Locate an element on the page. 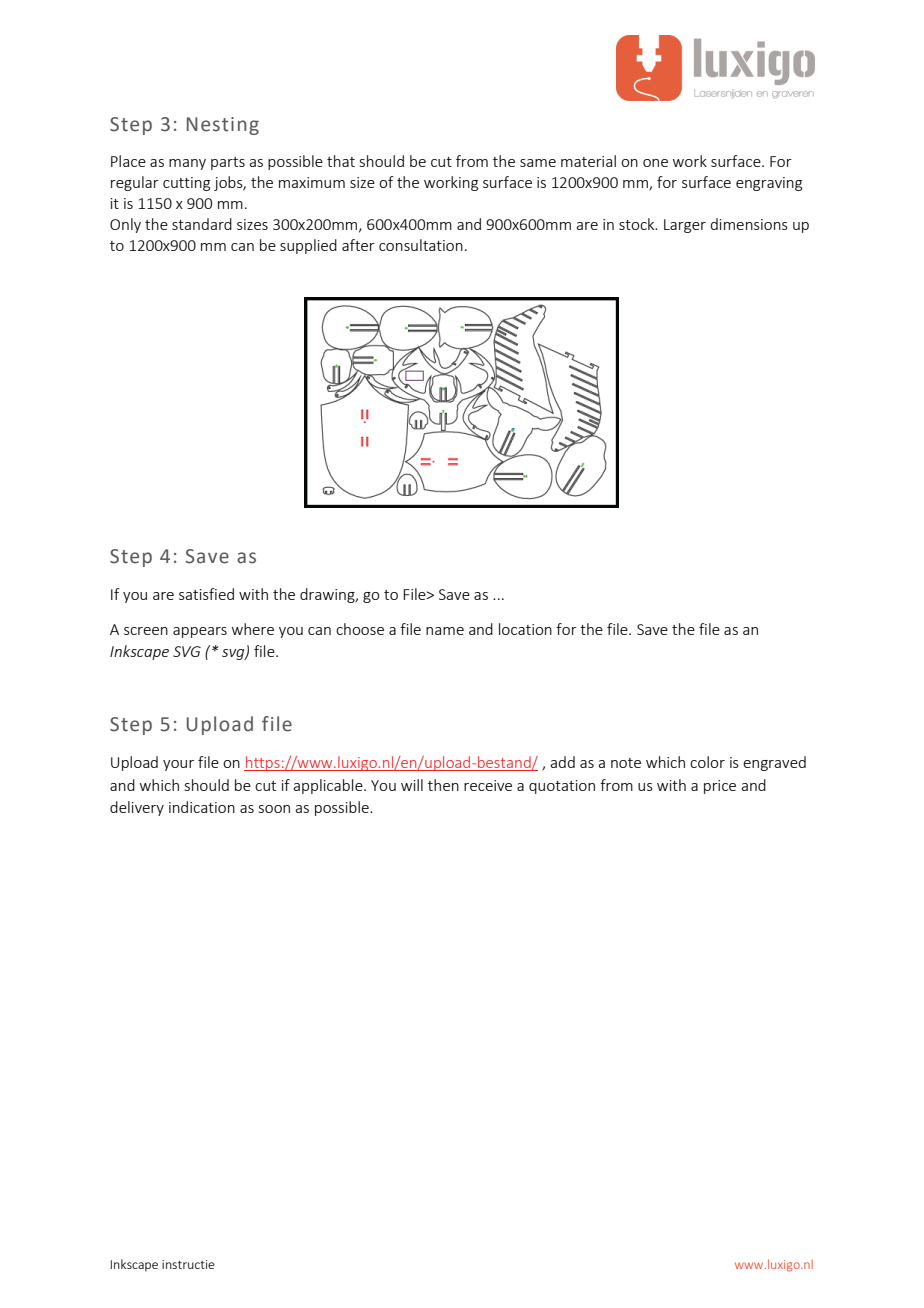 Image resolution: width=924 pixels, height=1308 pixels. same is located at coordinates (538, 163).
